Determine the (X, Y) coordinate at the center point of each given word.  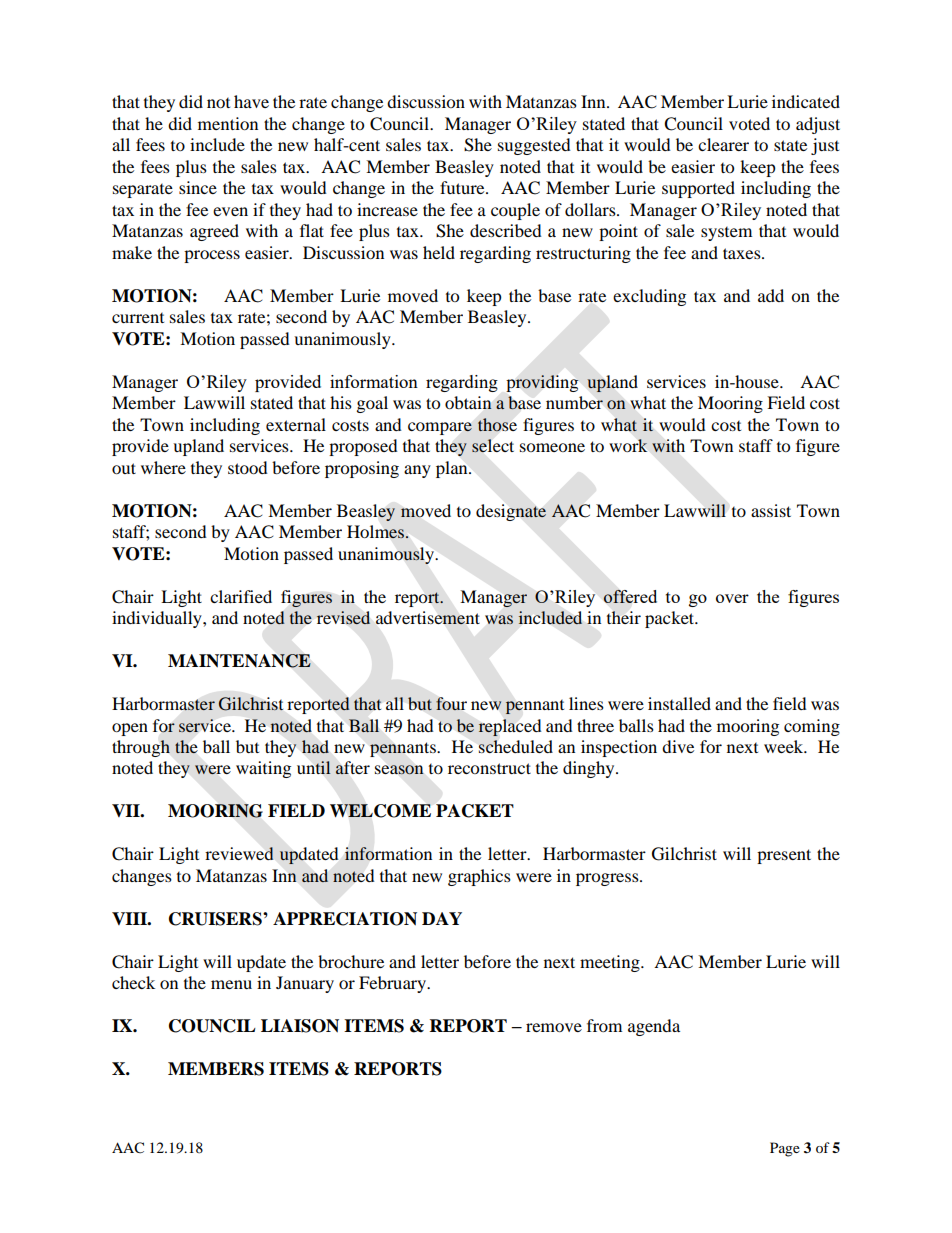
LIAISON (300, 1026)
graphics (479, 877)
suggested (534, 146)
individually (158, 619)
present (784, 856)
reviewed (239, 853)
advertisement (428, 618)
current (138, 318)
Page (785, 1149)
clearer (723, 144)
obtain (468, 402)
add (771, 295)
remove (554, 1027)
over (732, 598)
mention (228, 123)
